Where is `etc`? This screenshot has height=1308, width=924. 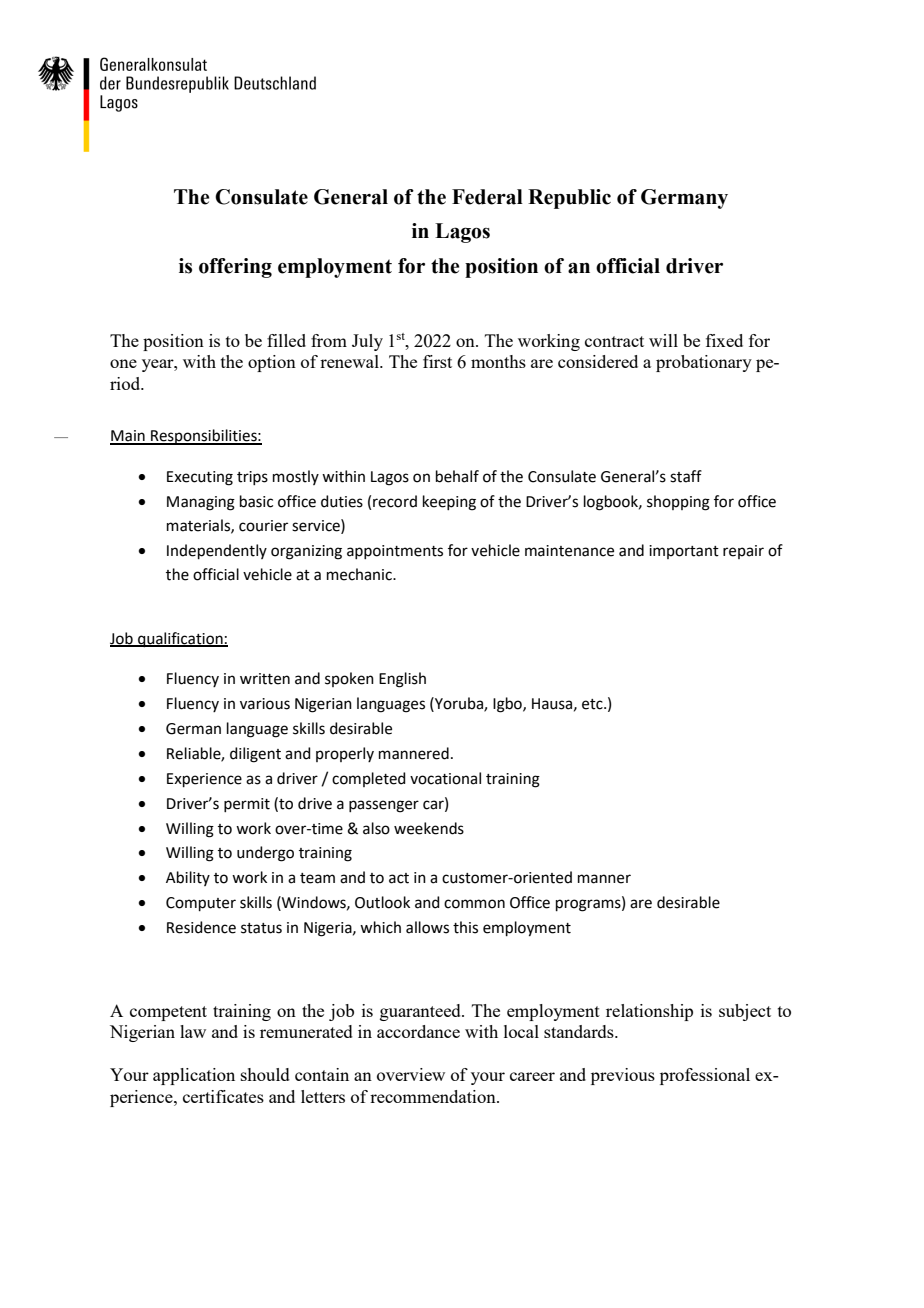 etc is located at coordinates (593, 704).
